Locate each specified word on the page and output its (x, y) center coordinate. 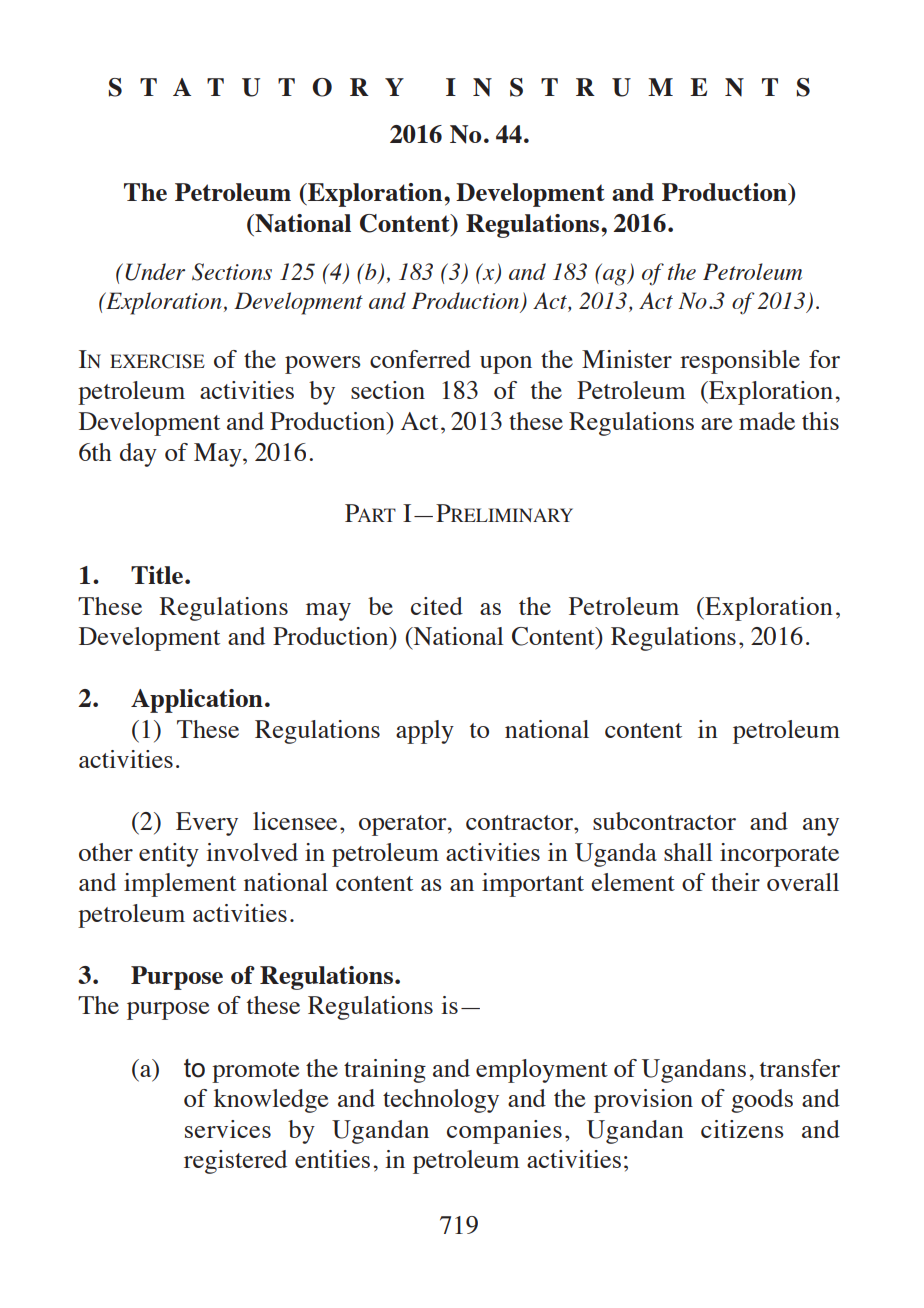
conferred (420, 359)
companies (504, 1132)
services (228, 1129)
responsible (740, 362)
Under (155, 272)
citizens (742, 1129)
